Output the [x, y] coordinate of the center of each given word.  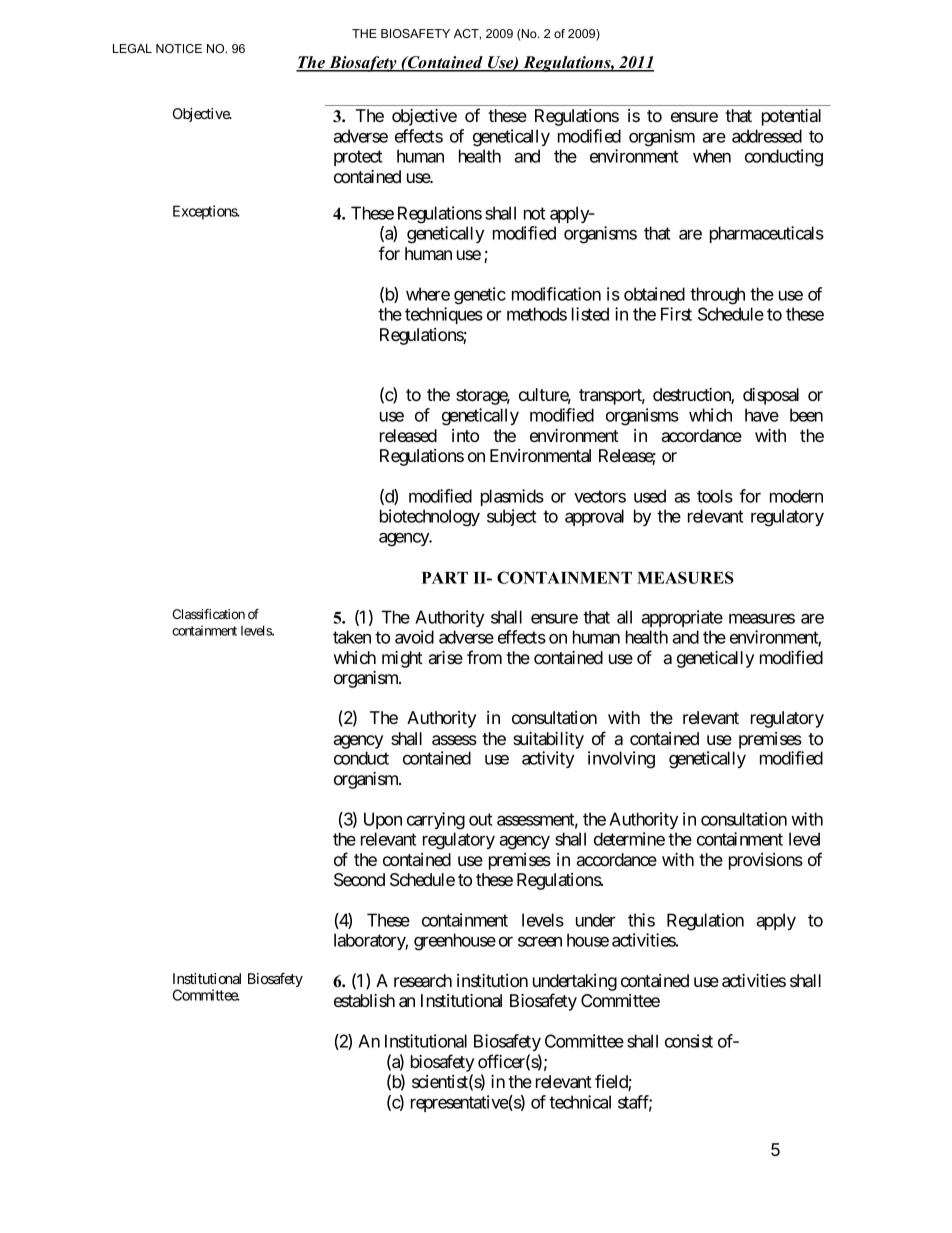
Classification [209, 614]
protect [358, 158]
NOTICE [179, 48]
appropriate [682, 618]
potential [791, 117]
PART [445, 578]
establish [364, 1000]
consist [689, 1041]
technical [580, 1102]
